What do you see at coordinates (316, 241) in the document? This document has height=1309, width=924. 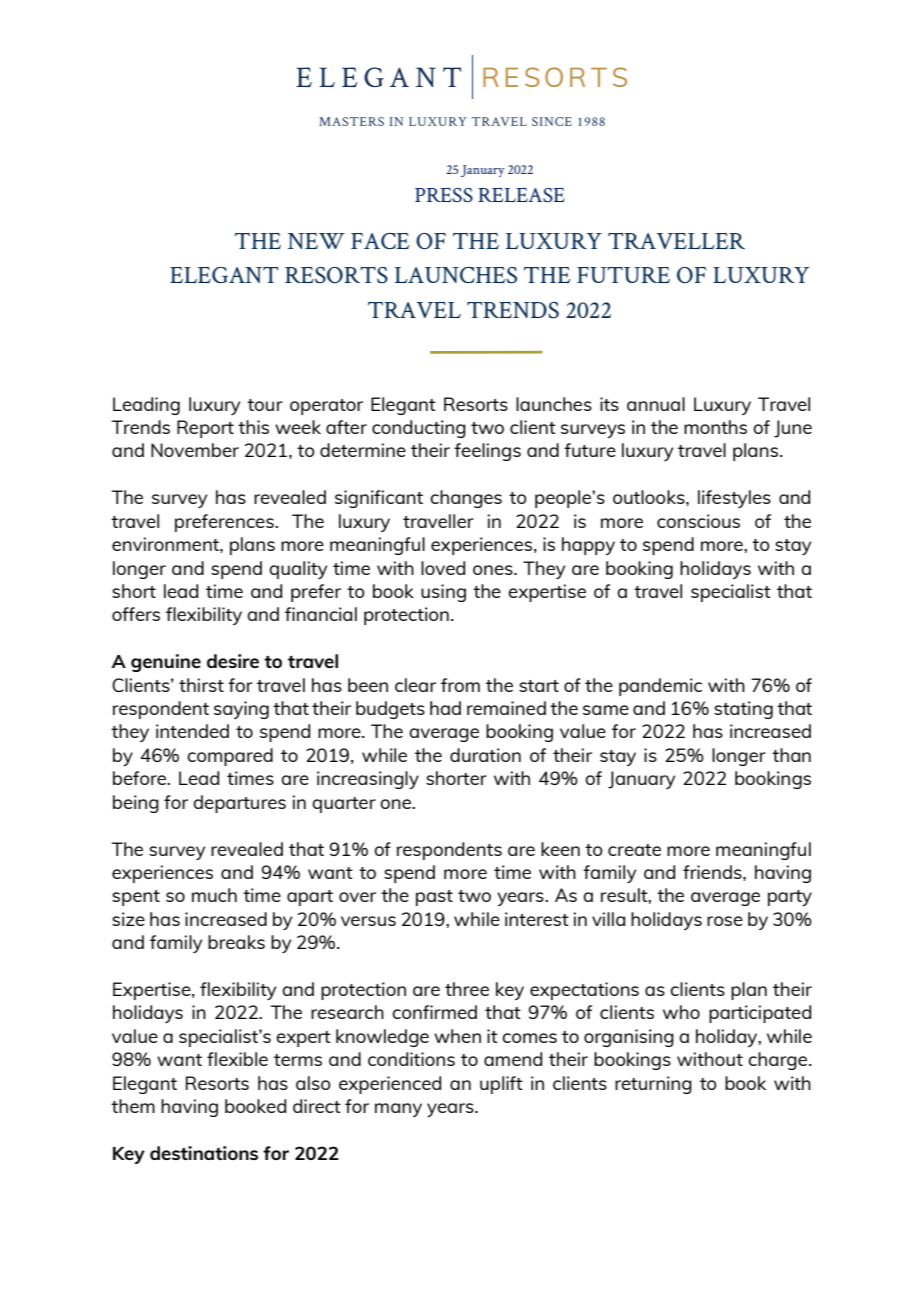 I see `NEW` at bounding box center [316, 241].
